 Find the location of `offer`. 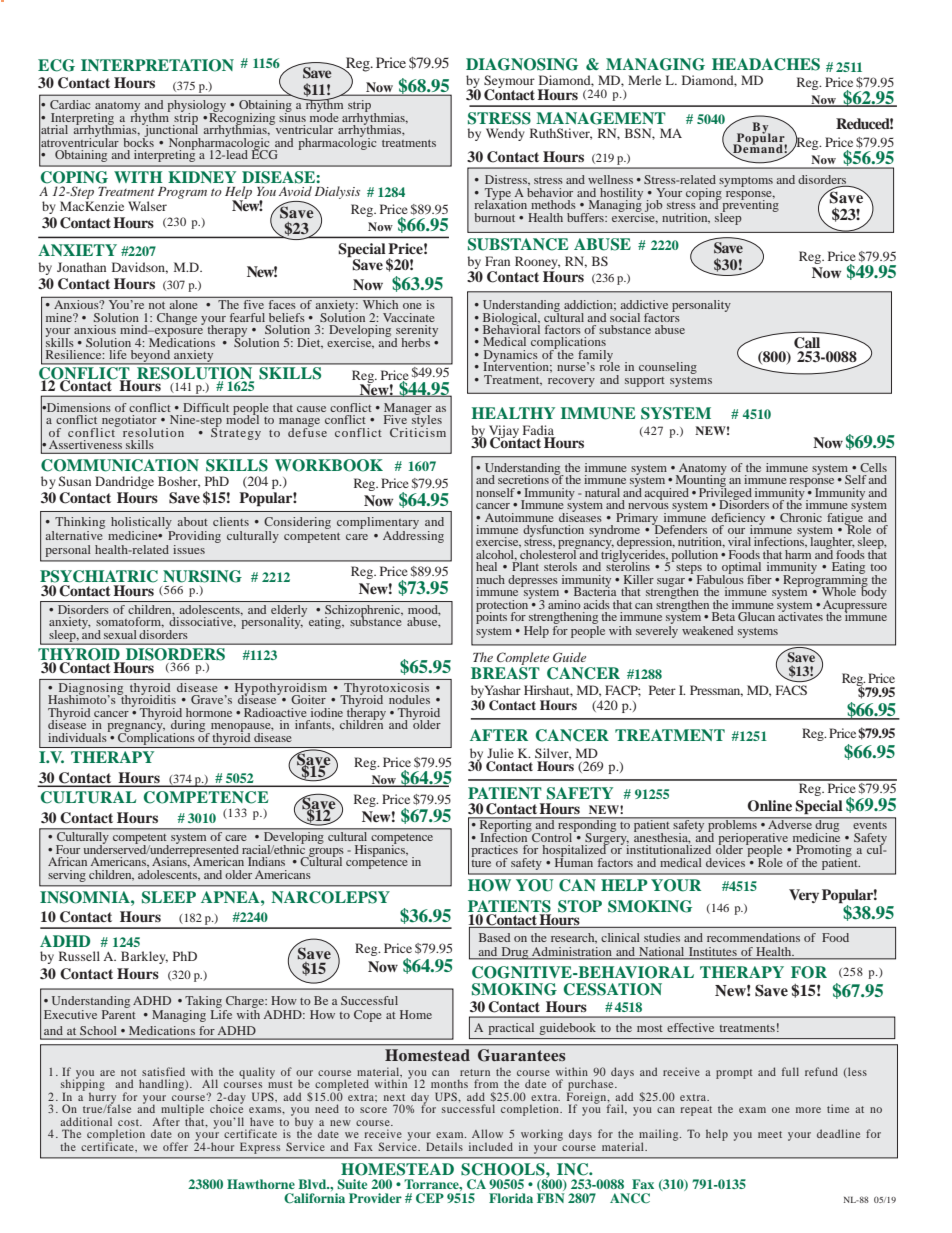

offer is located at coordinates (175, 1146).
